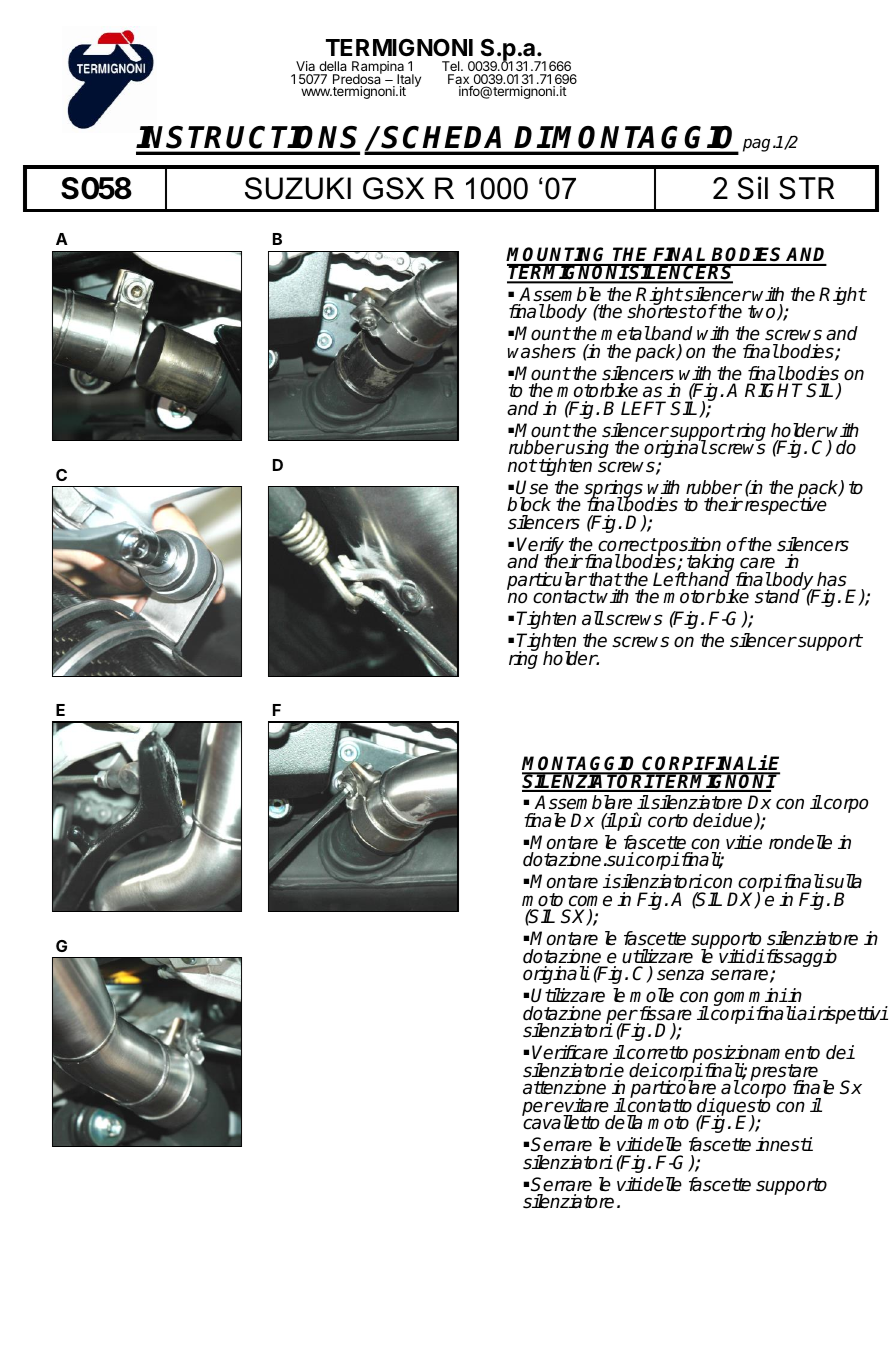  What do you see at coordinates (460, 80) in the image?
I see `Fax` at bounding box center [460, 80].
